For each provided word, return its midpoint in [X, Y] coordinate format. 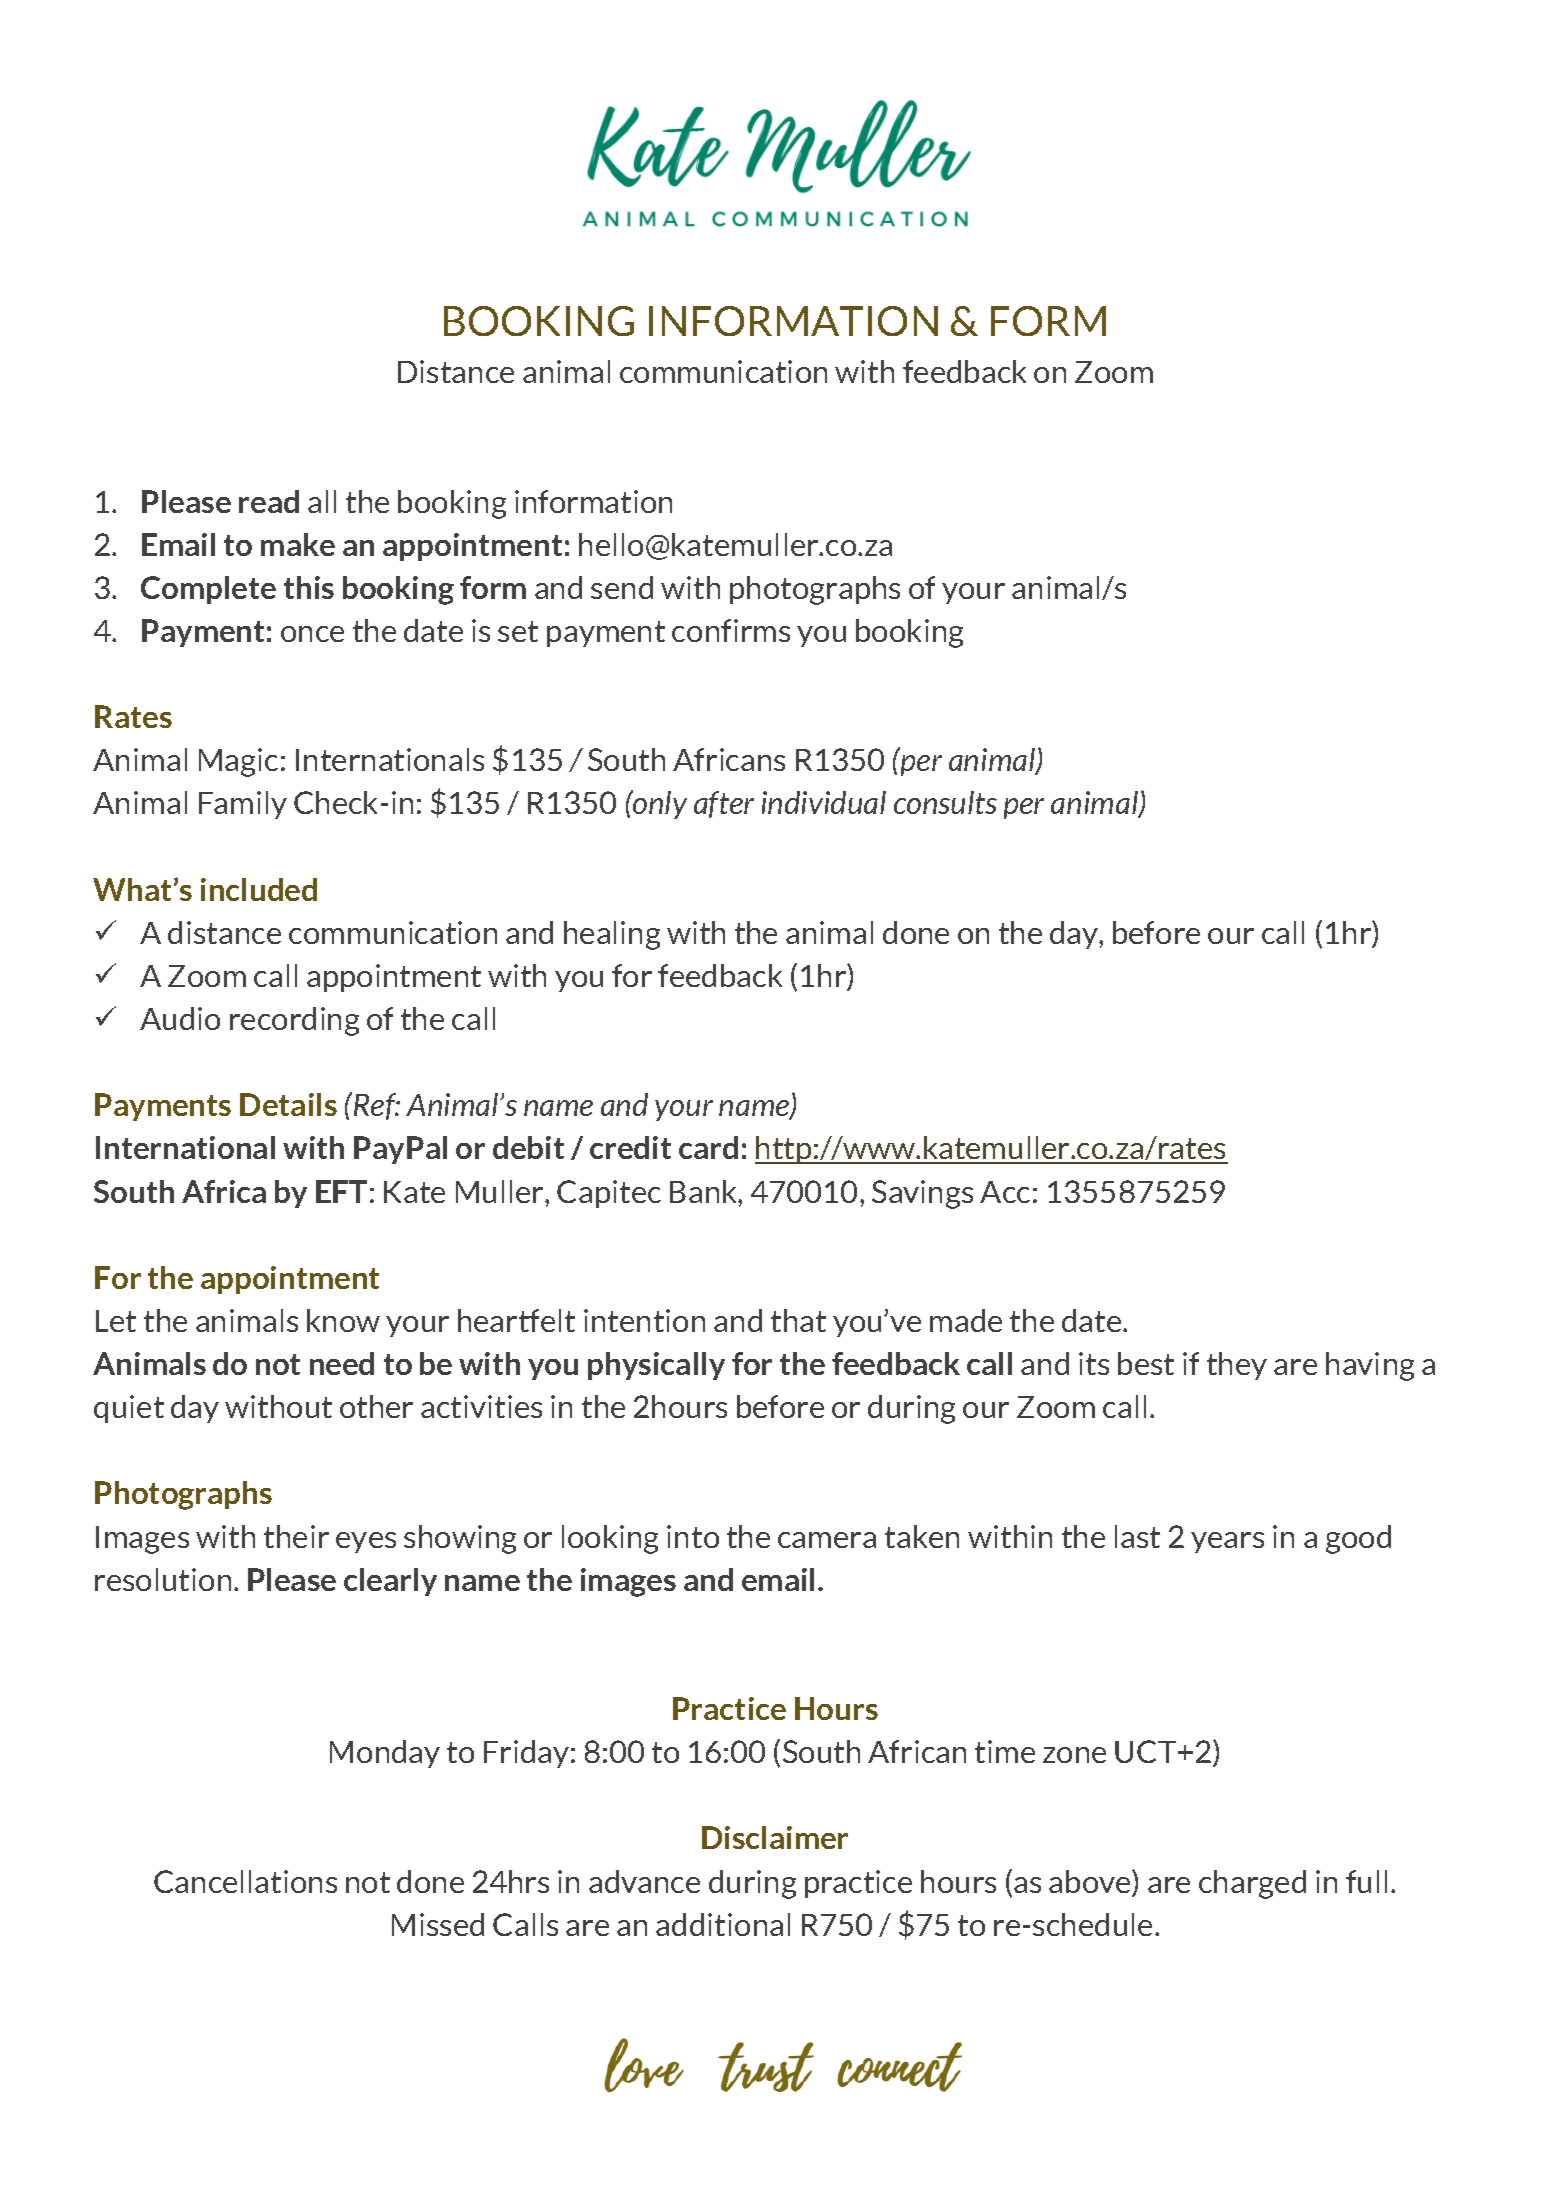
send [622, 587]
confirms [731, 630]
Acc [1005, 1192]
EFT [341, 1191]
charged [1252, 1884]
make [298, 544]
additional [723, 1924]
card [708, 1147]
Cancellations [245, 1881]
